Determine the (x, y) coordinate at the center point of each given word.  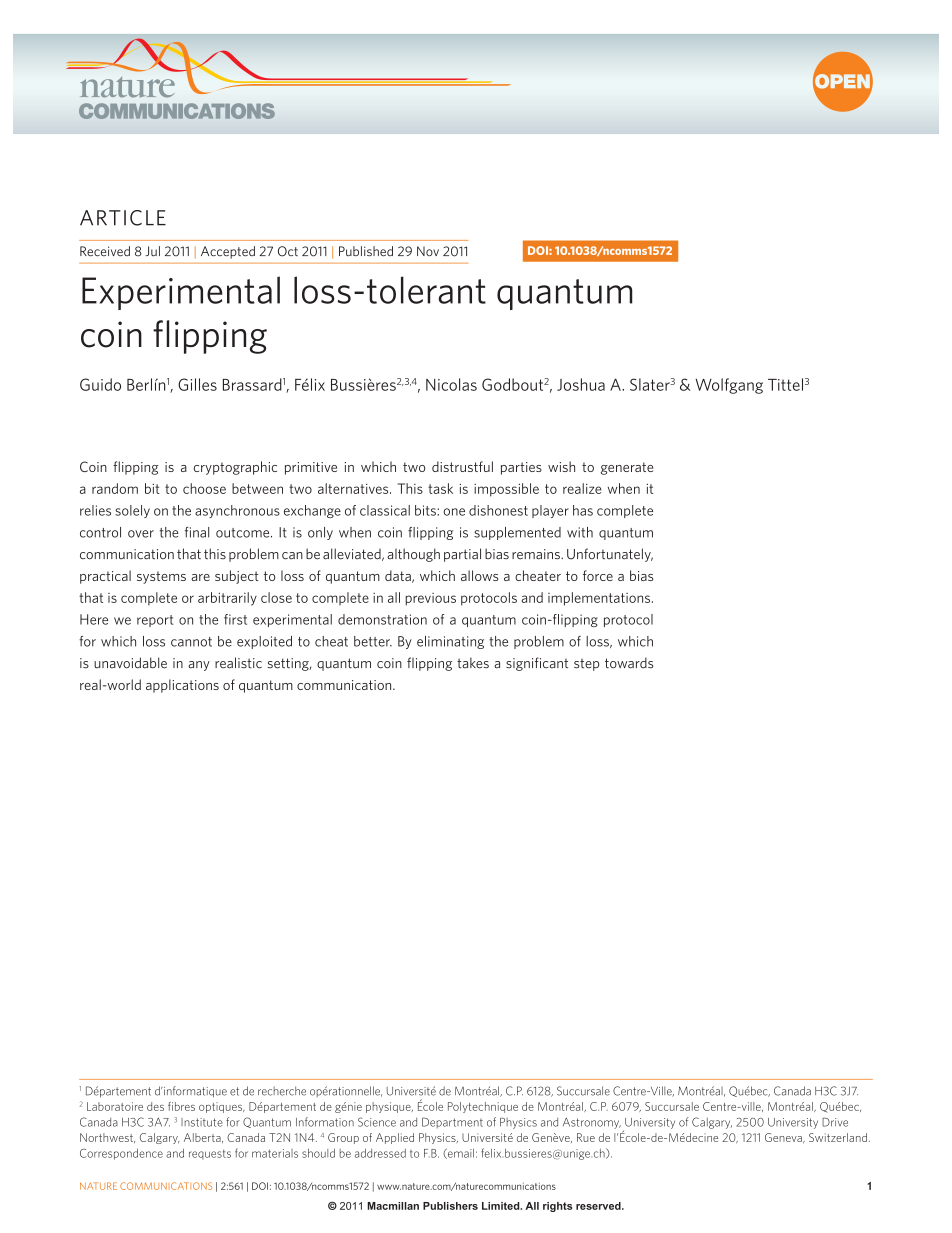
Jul (152, 251)
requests (210, 1155)
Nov (428, 251)
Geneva (784, 1138)
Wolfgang (729, 386)
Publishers (450, 1206)
